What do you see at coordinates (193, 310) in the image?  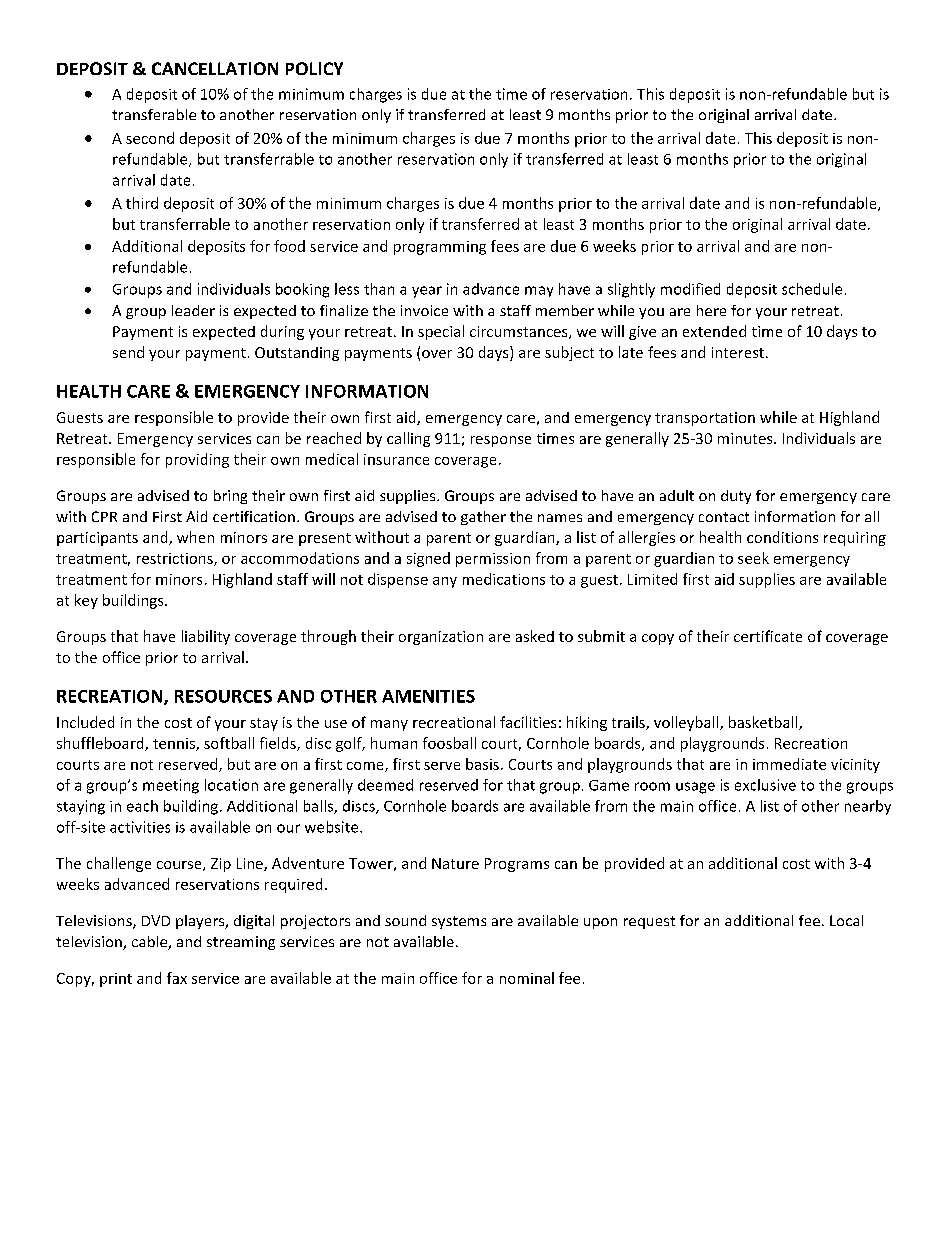 I see `leader` at bounding box center [193, 310].
